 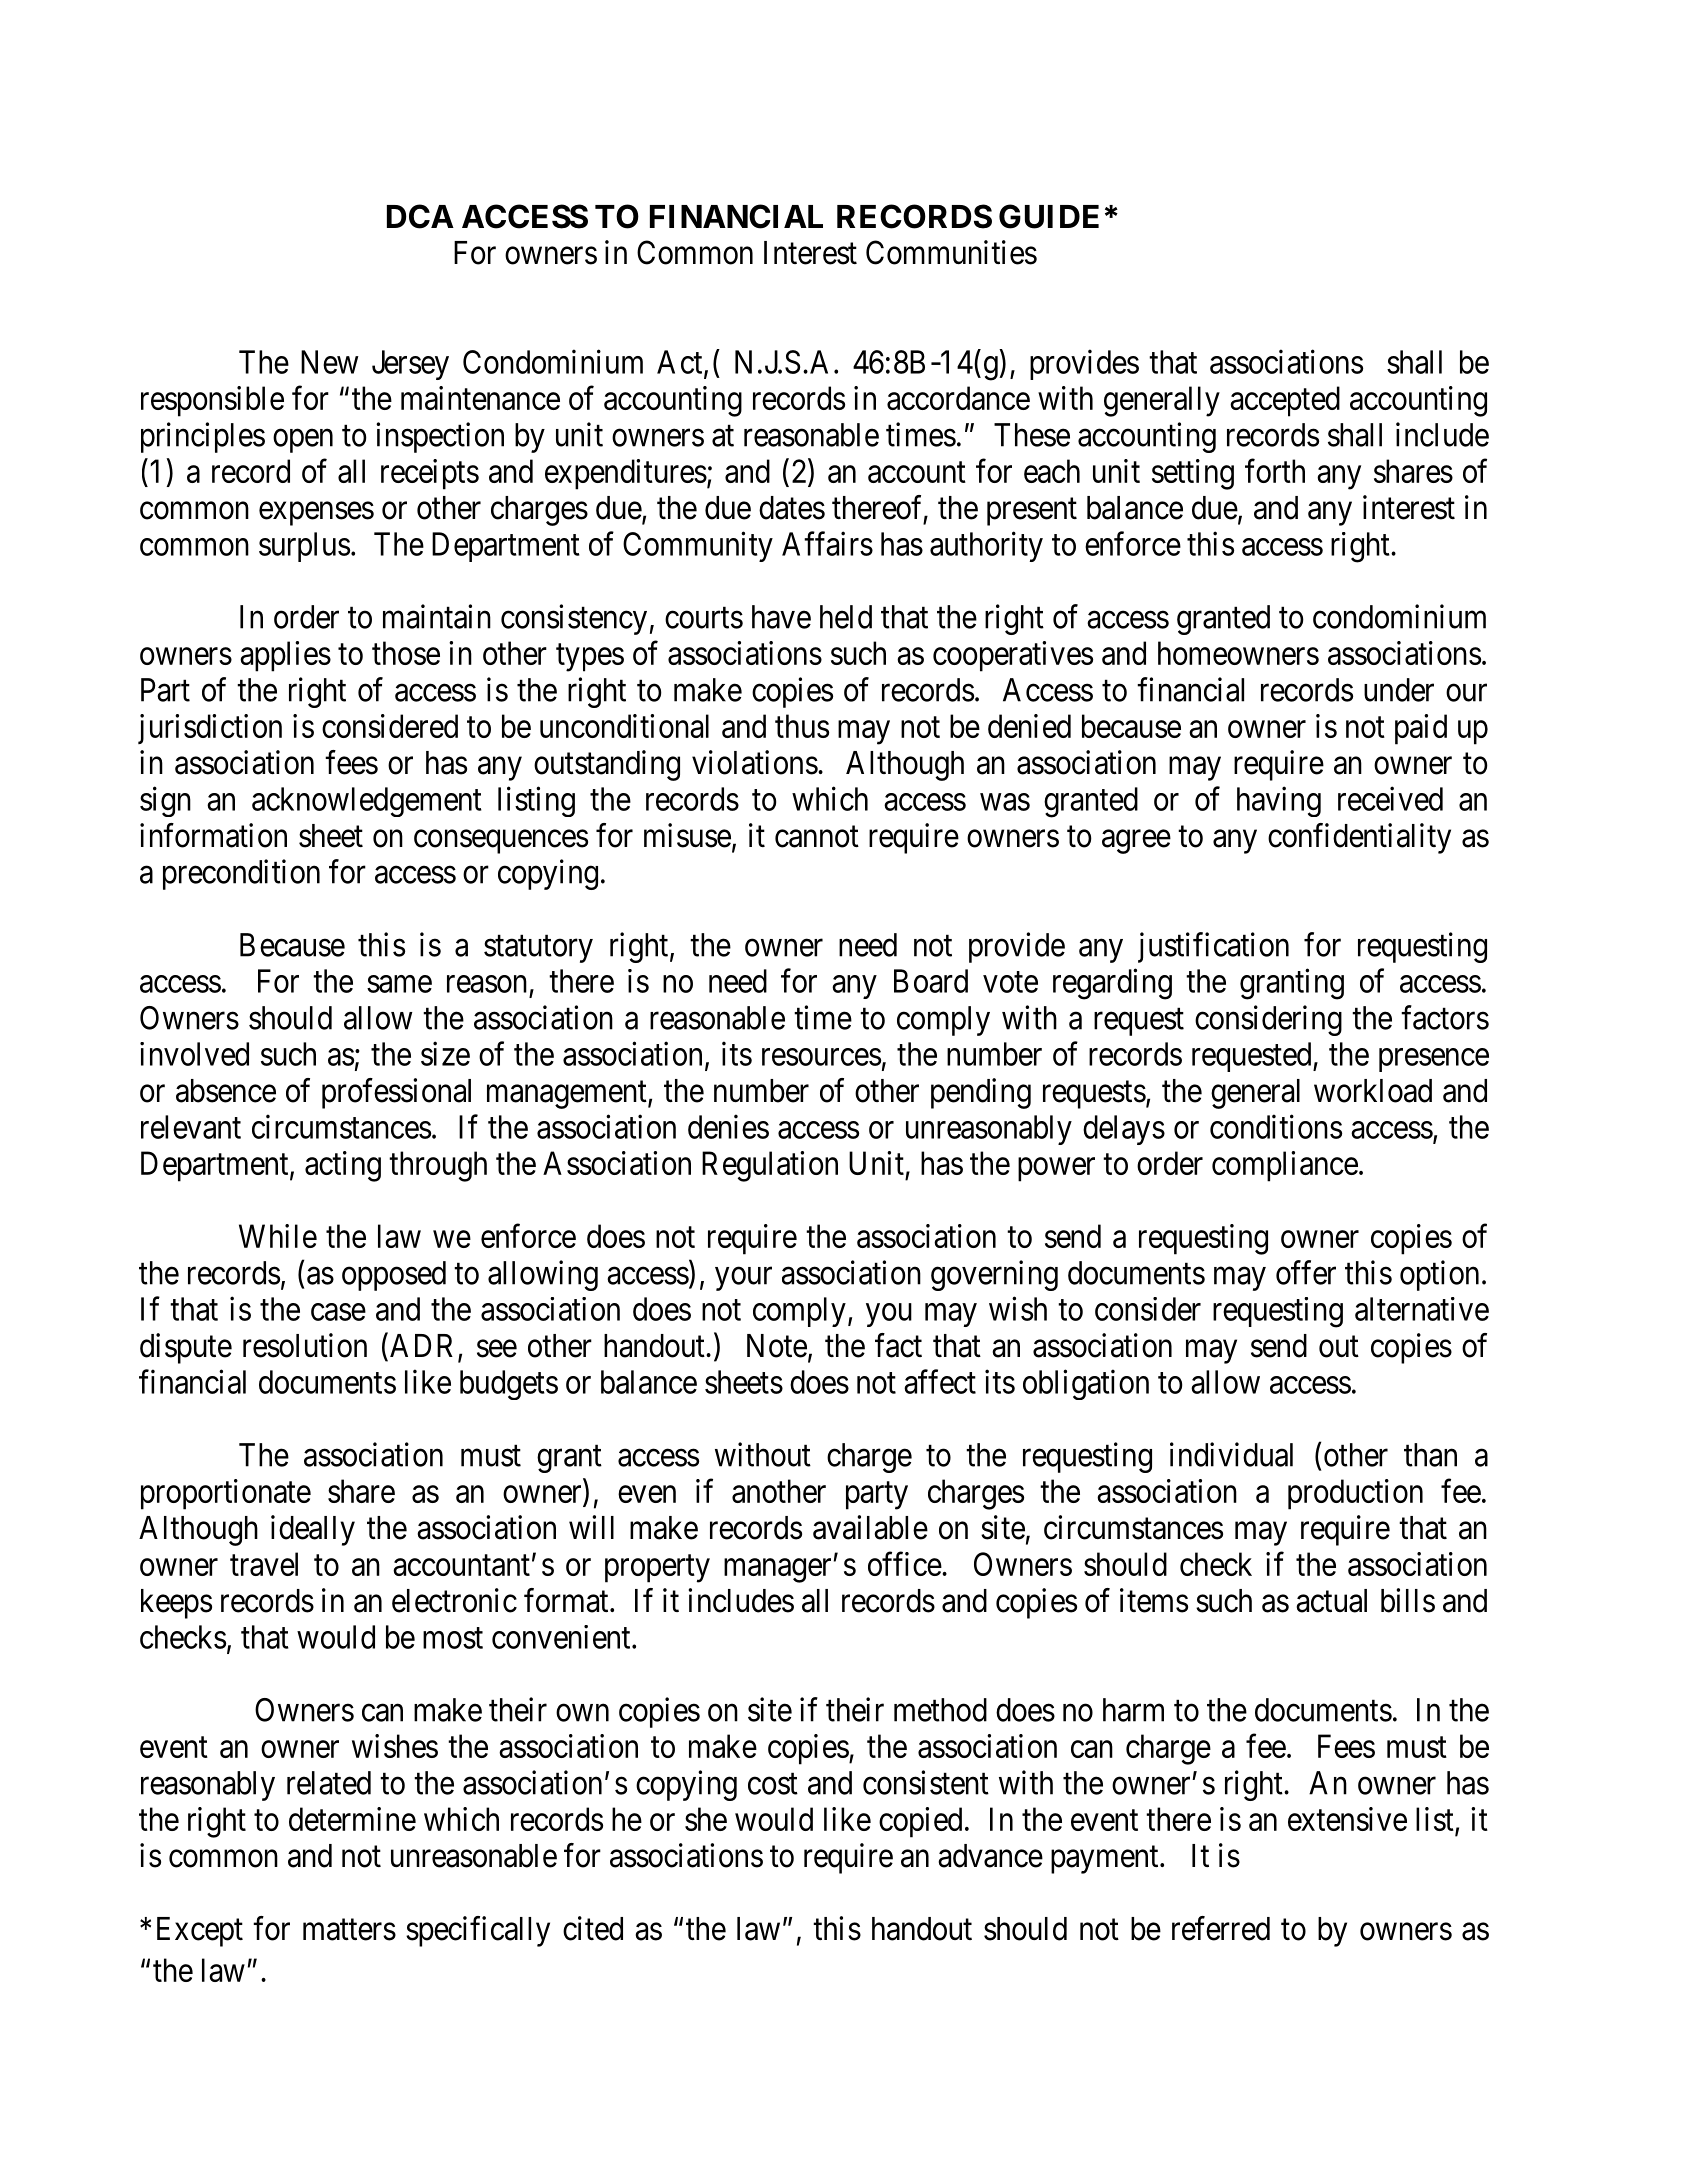 What do you see at coordinates (1285, 401) in the screenshot?
I see `accepted` at bounding box center [1285, 401].
